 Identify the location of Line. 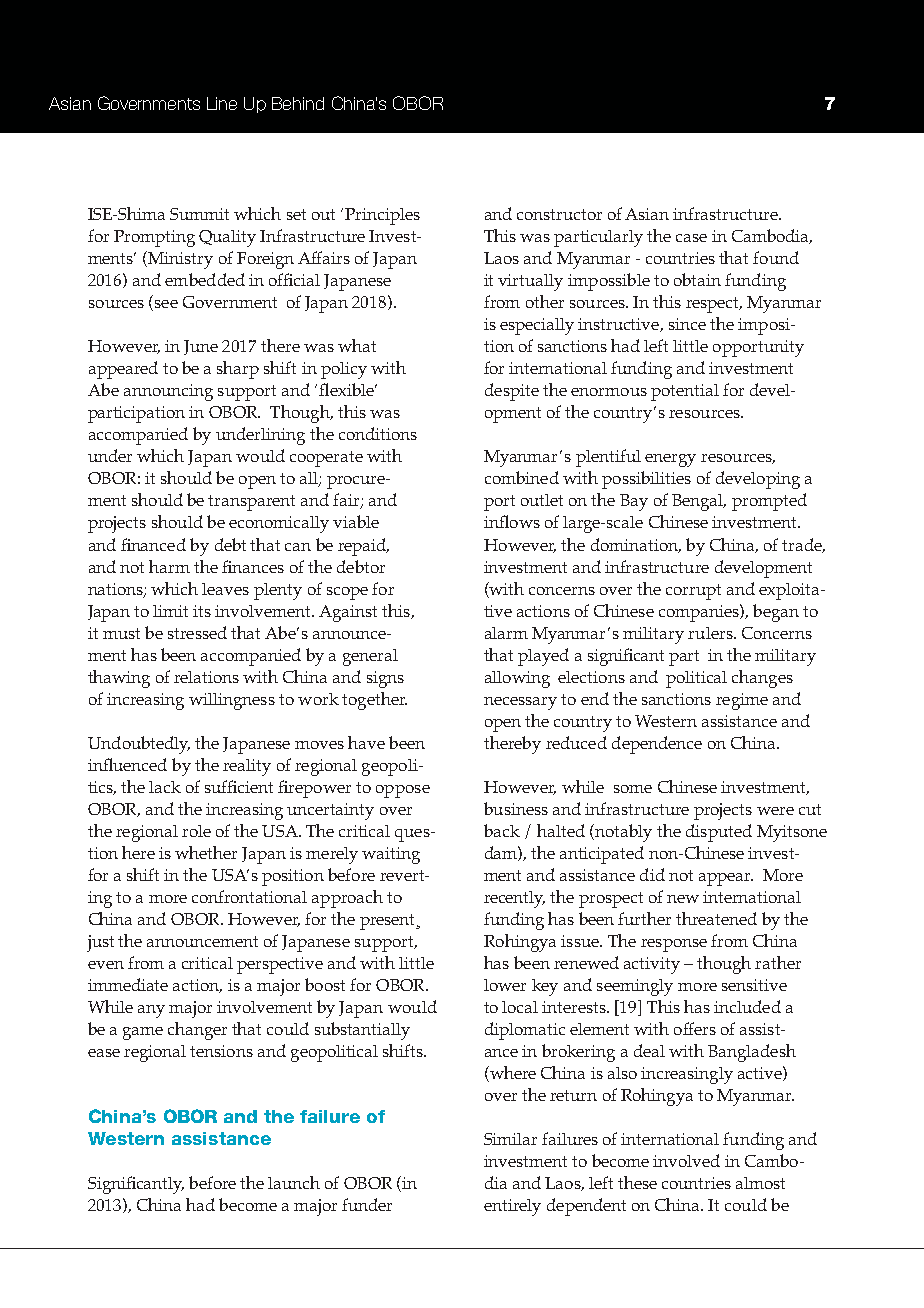
(222, 103).
